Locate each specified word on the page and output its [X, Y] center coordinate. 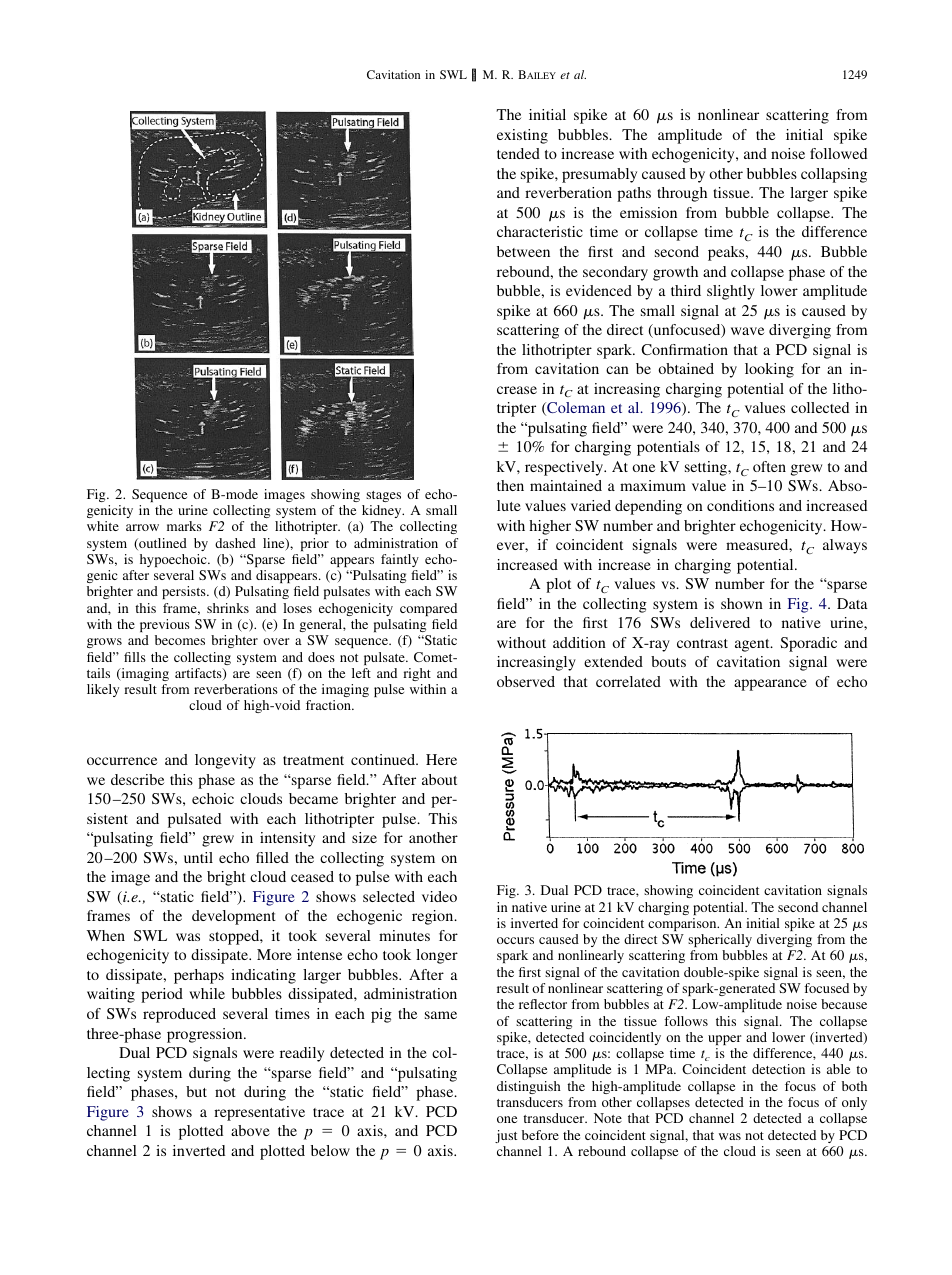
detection [778, 1069]
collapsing [834, 175]
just [506, 1136]
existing [522, 136]
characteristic [540, 231]
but [196, 1091]
